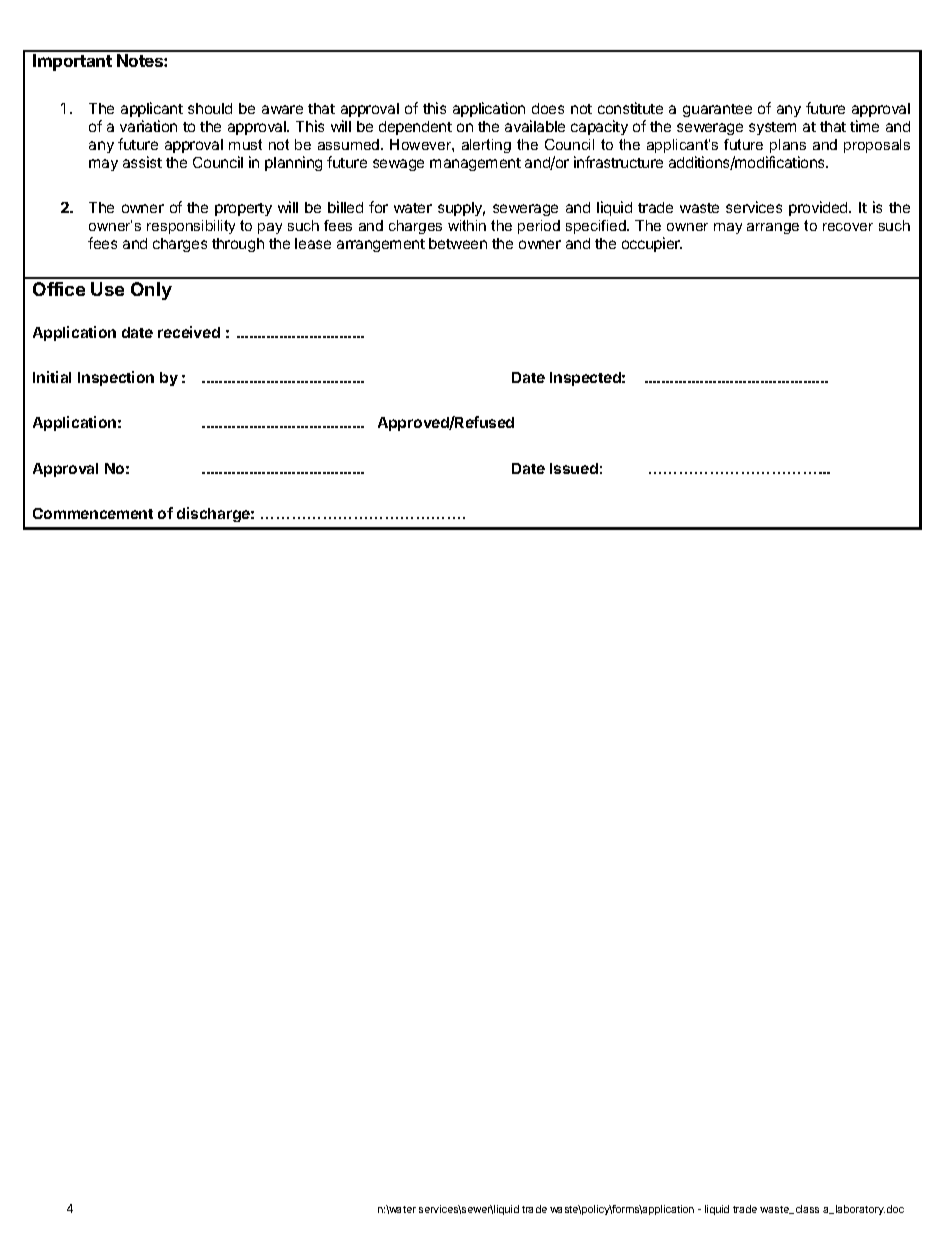 This screenshot has height=1233, width=952. I want to click on guarantee, so click(717, 110).
